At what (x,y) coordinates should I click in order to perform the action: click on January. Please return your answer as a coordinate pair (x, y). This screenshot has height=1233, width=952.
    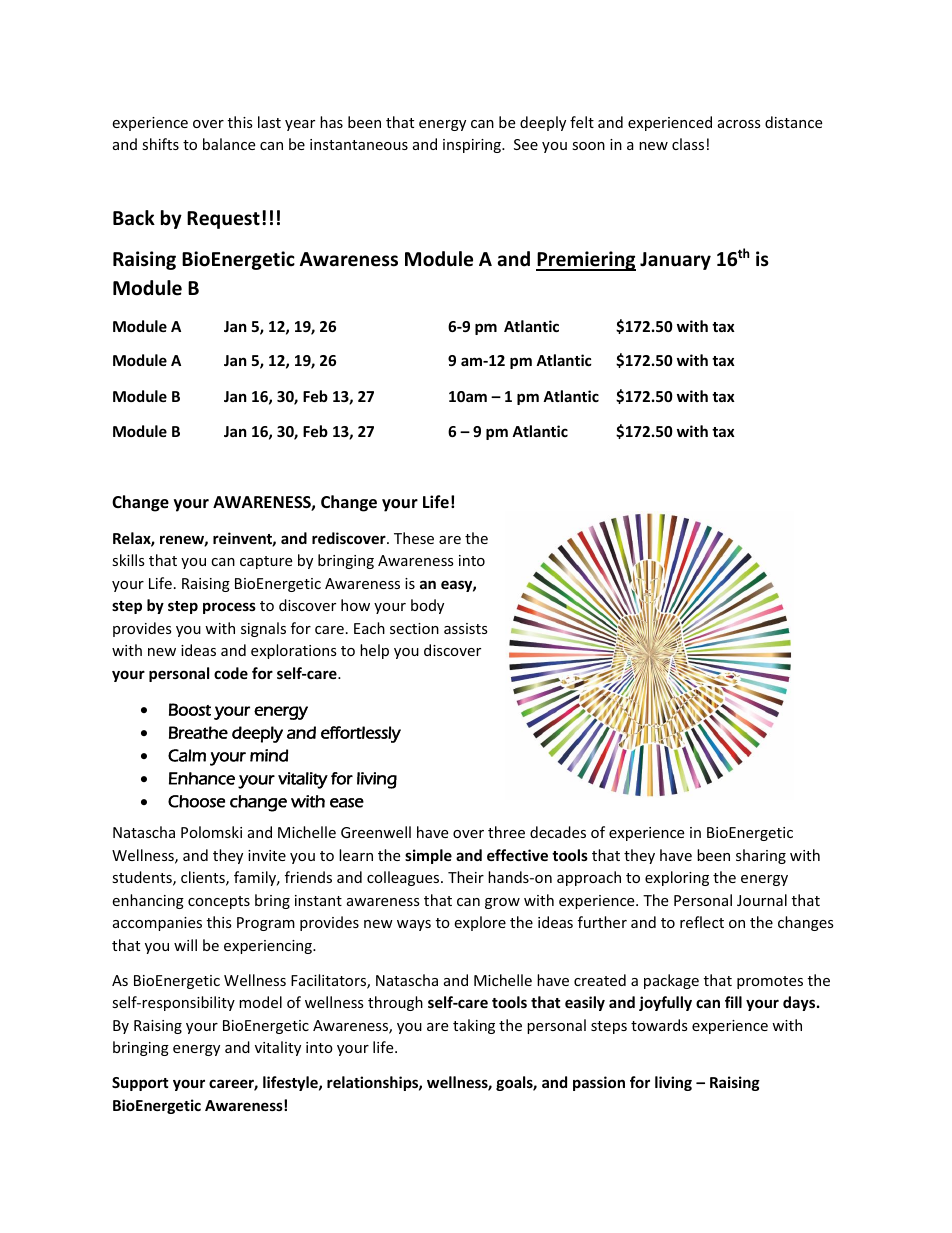
    Looking at the image, I should click on (675, 261).
